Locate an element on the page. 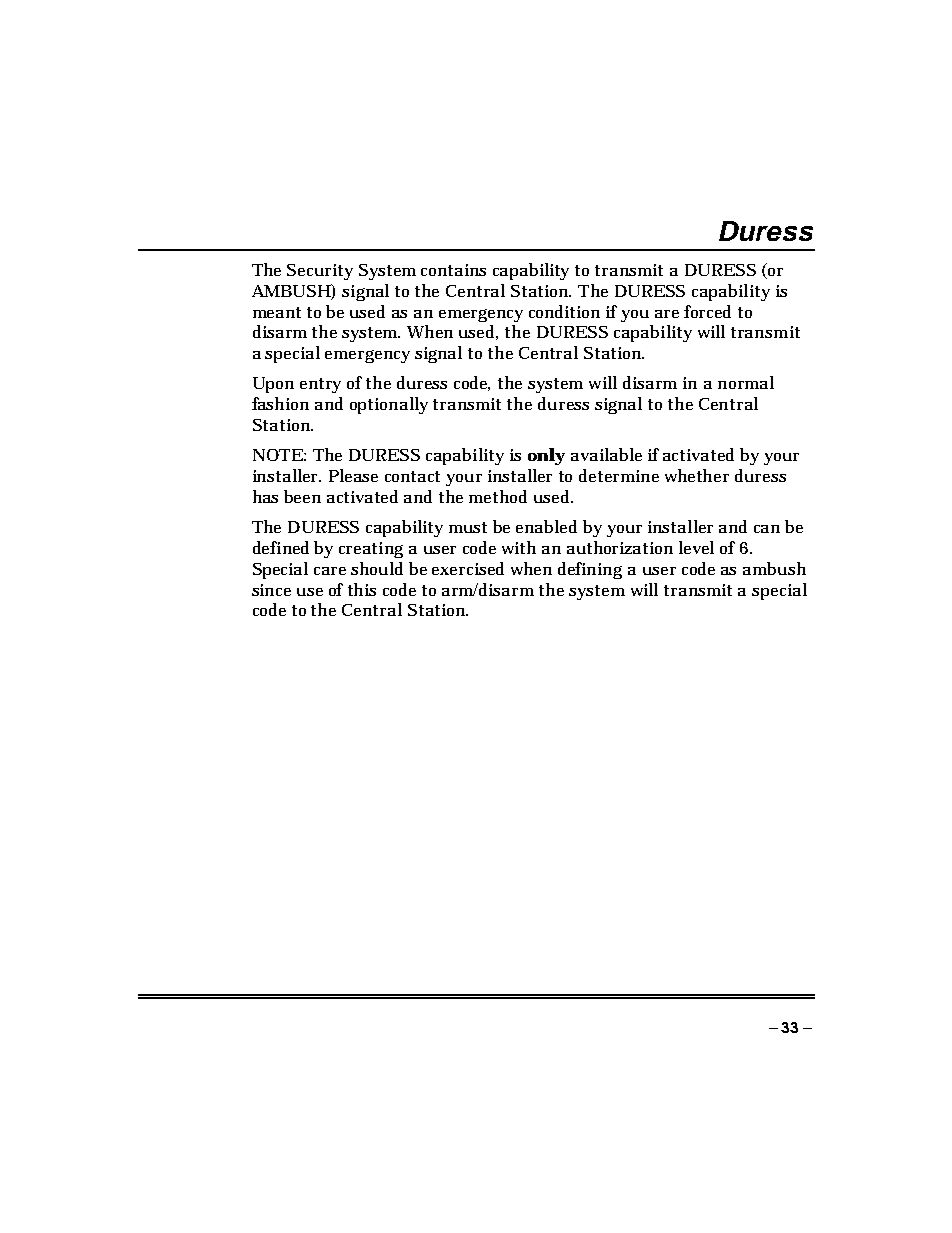 Image resolution: width=952 pixels, height=1233 pixels. optionally is located at coordinates (389, 405).
